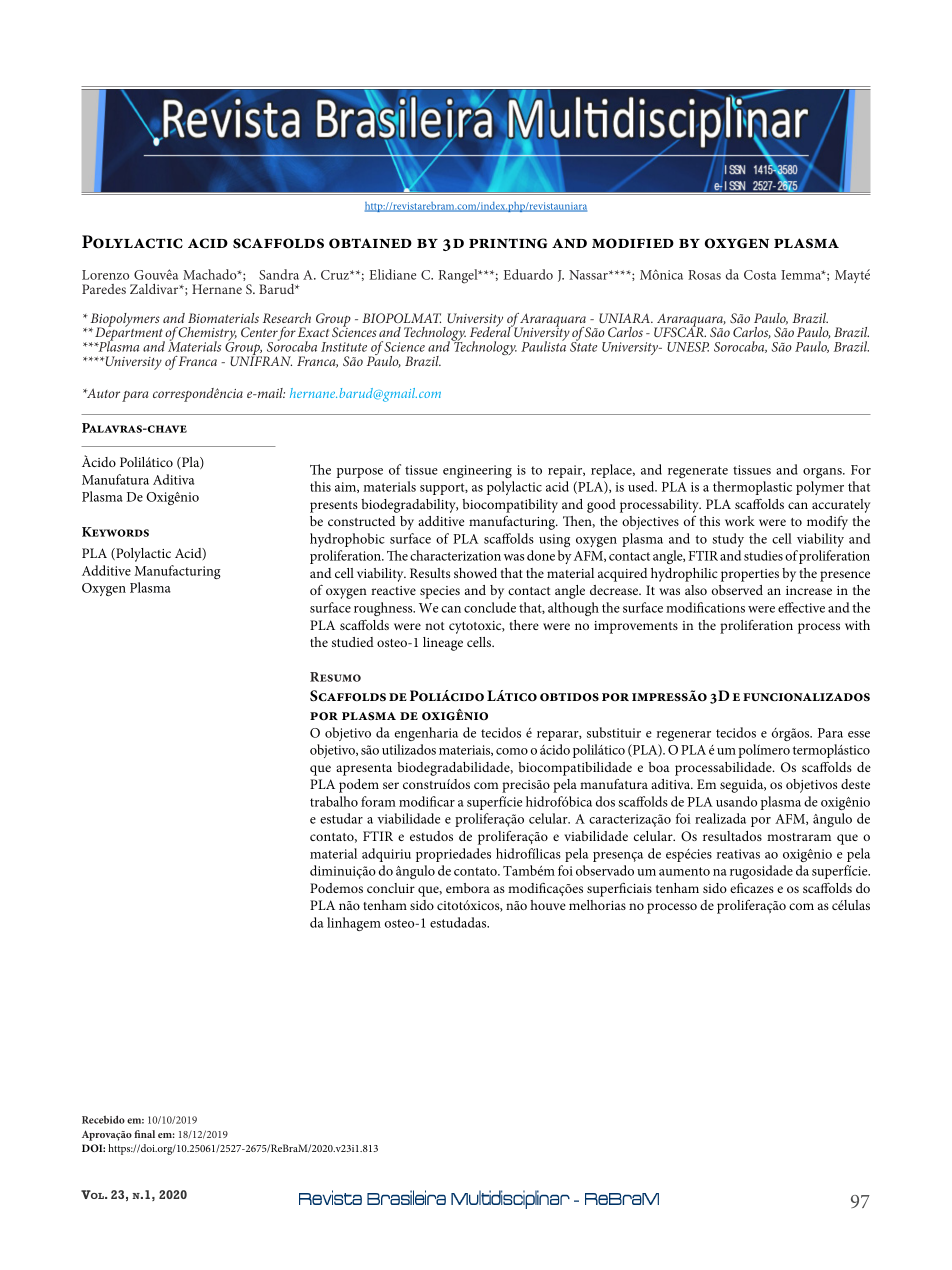 Image resolution: width=952 pixels, height=1270 pixels. What do you see at coordinates (443, 644) in the screenshot?
I see `lineage` at bounding box center [443, 644].
